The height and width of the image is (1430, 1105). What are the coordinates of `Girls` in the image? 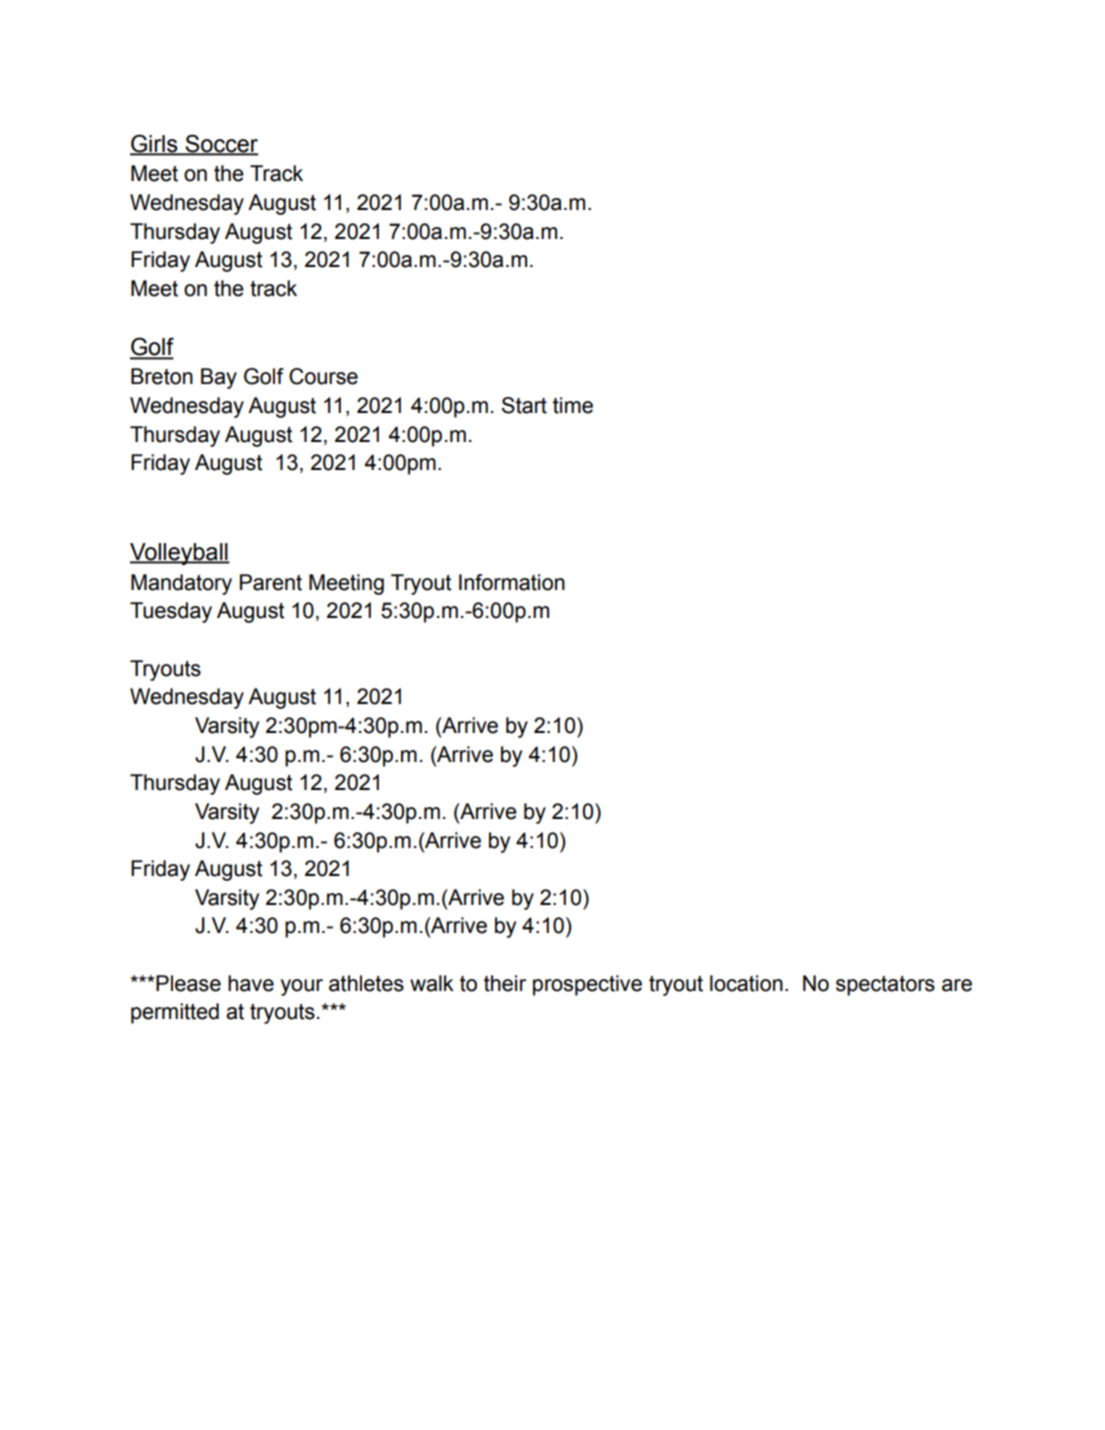 It's located at (155, 144).
